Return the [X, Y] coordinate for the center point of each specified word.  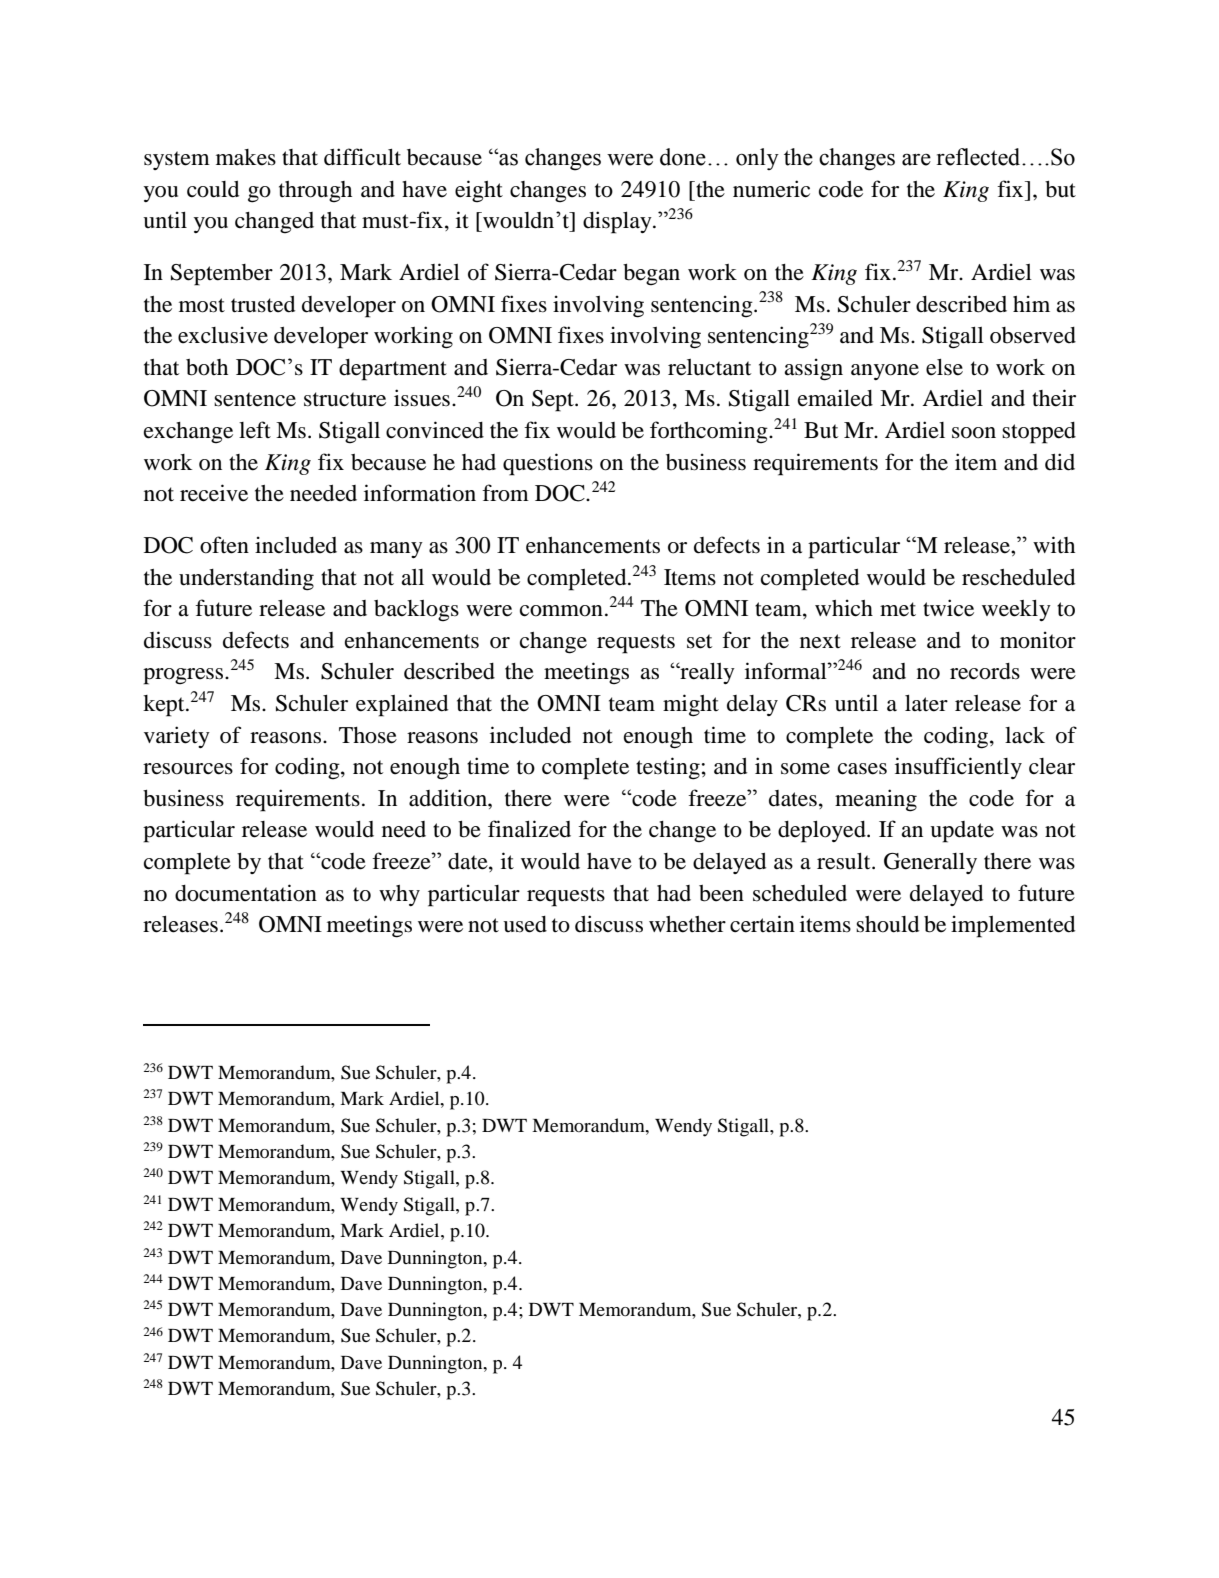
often [224, 545]
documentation [246, 893]
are [916, 159]
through [315, 192]
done [683, 157]
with [1054, 544]
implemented [1013, 926]
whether [687, 924]
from [505, 493]
